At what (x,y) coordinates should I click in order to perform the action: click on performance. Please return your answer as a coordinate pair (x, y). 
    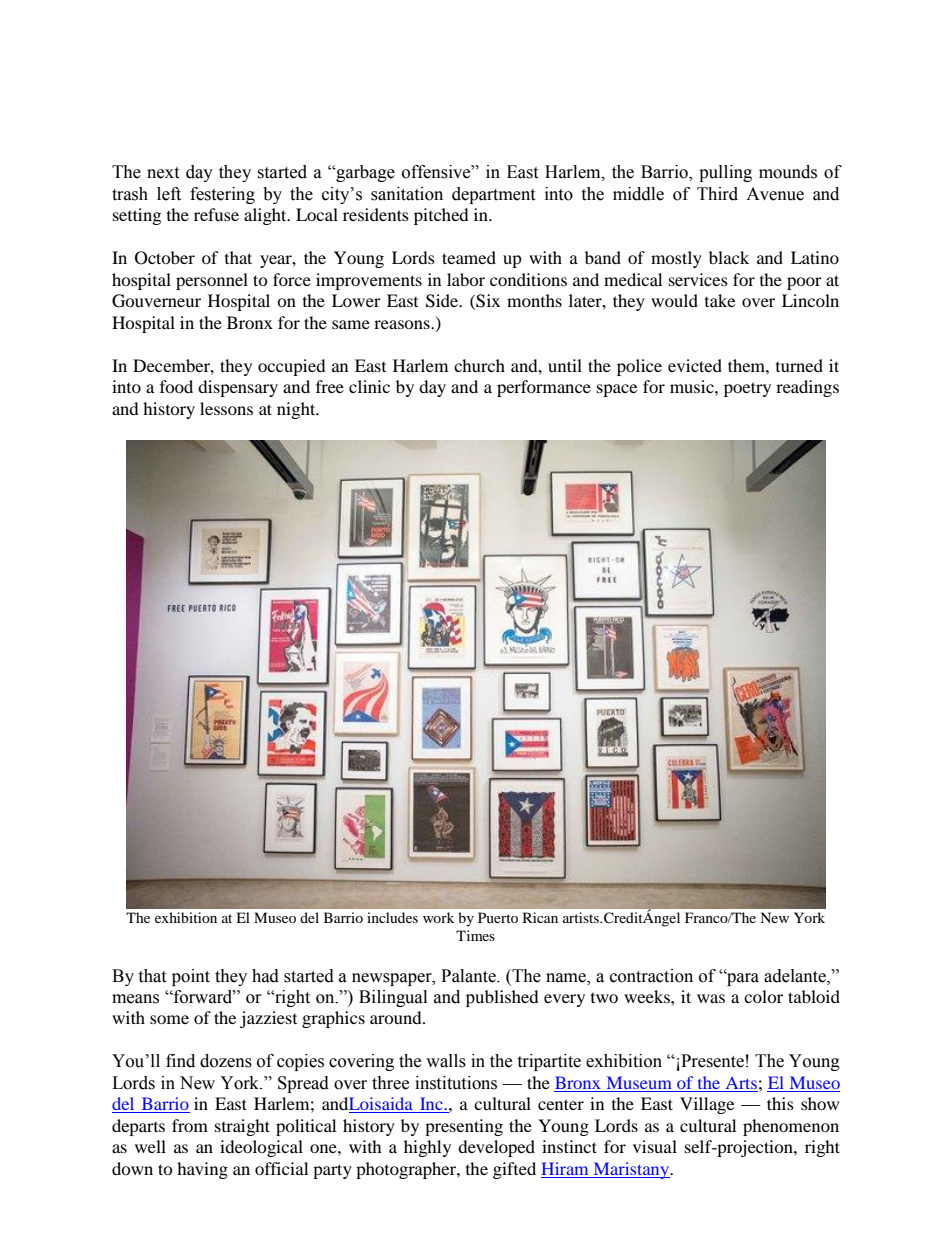
    Looking at the image, I should click on (544, 388).
